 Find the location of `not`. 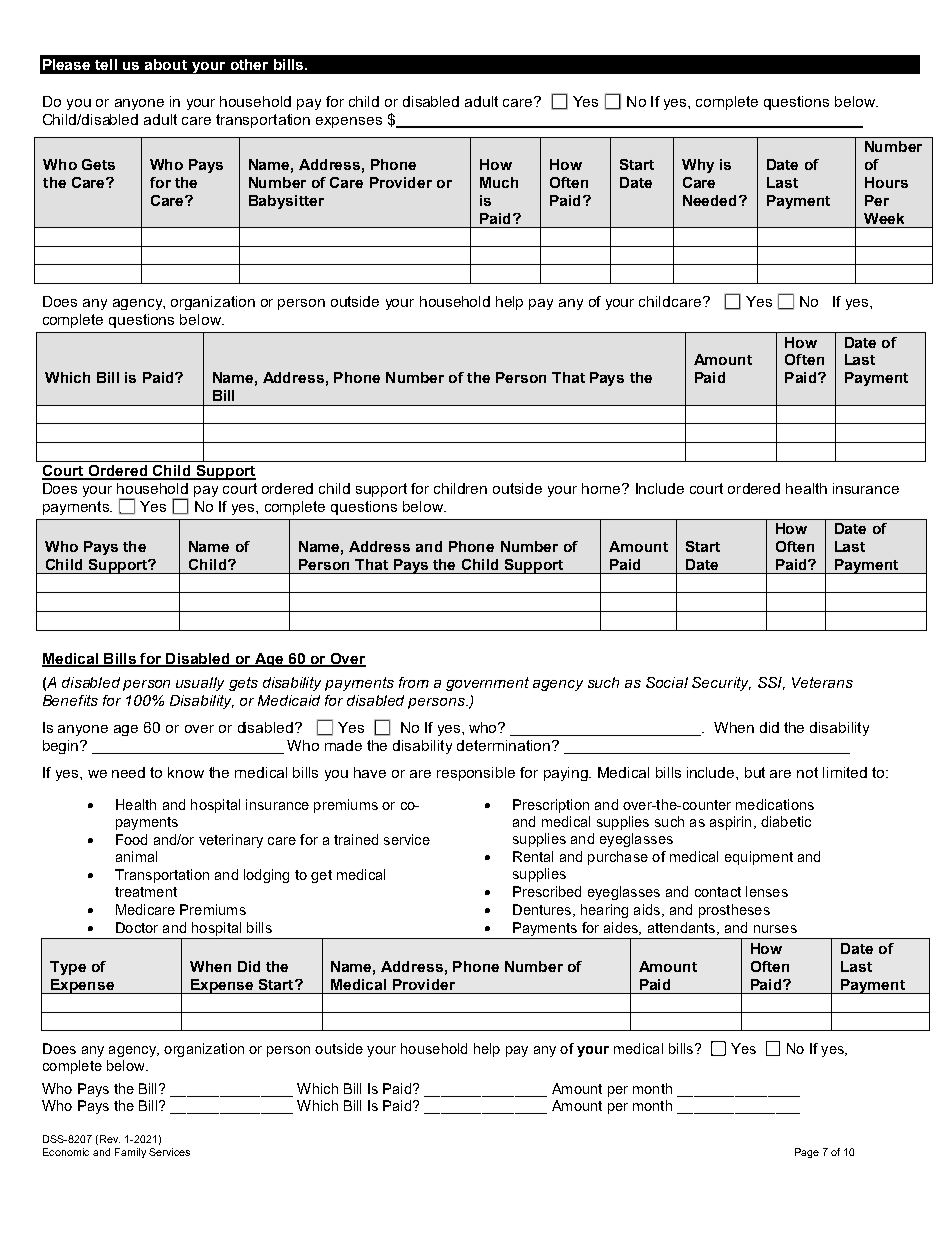

not is located at coordinates (807, 772).
